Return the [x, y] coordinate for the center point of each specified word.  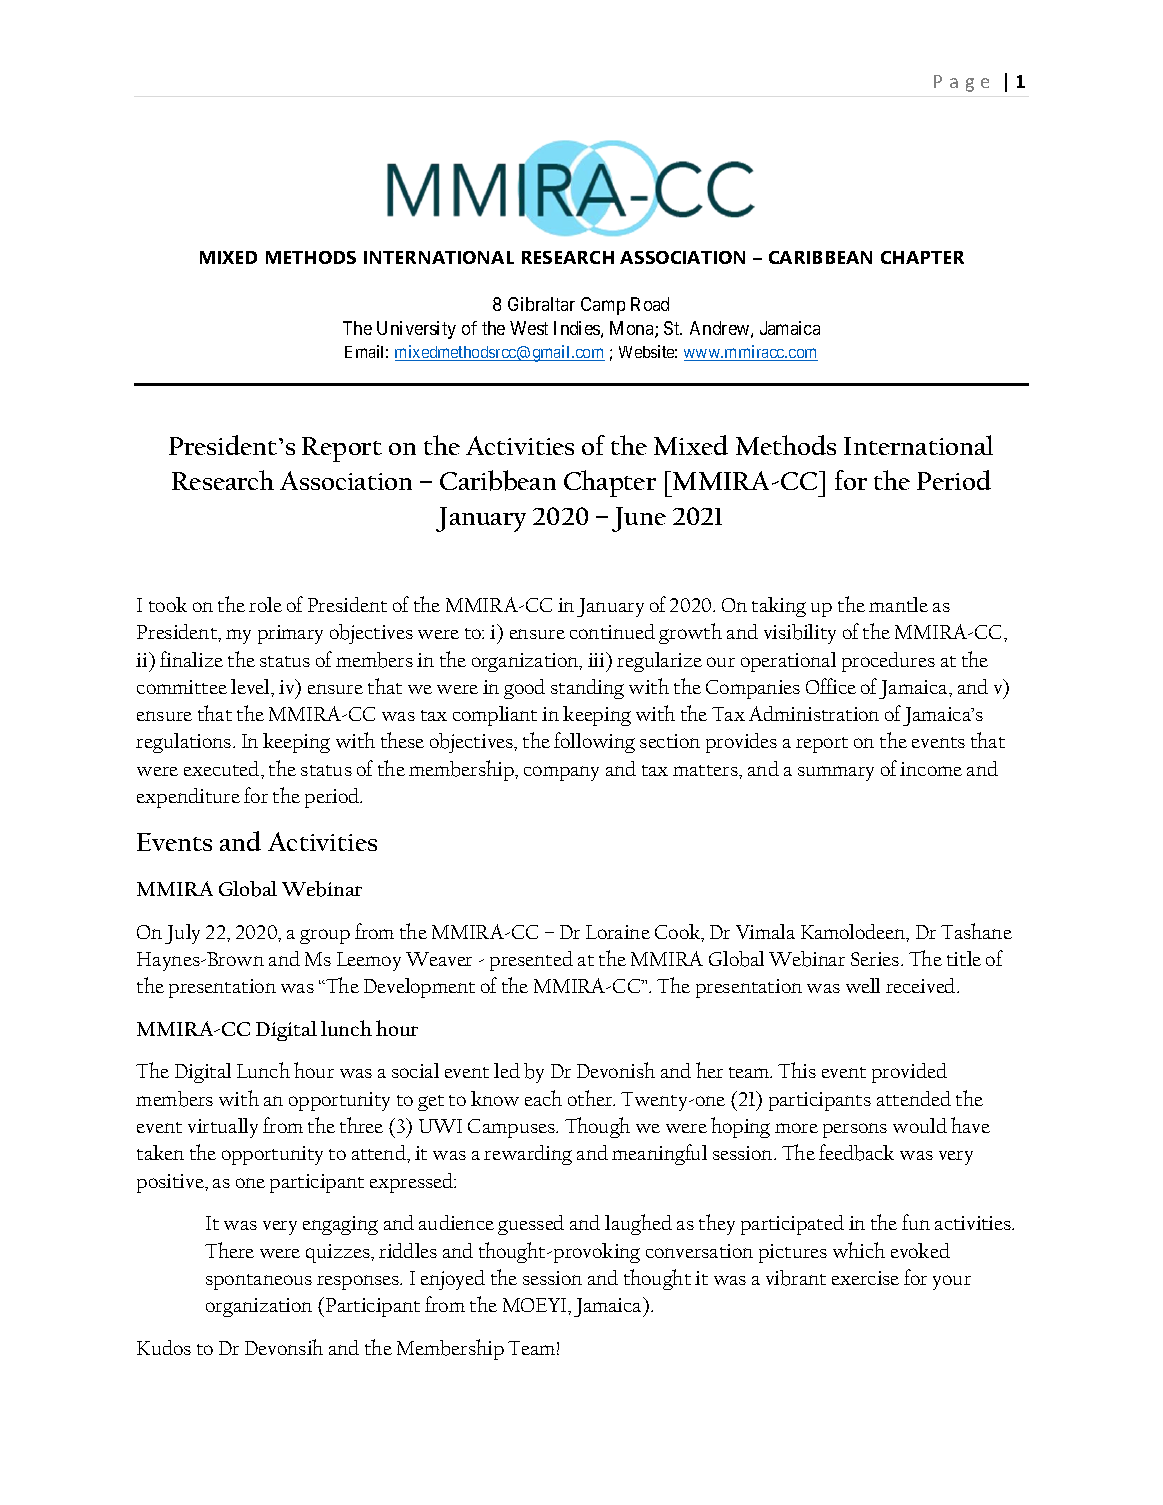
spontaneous [259, 1282]
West [529, 328]
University [416, 330]
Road [650, 304]
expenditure [188, 798]
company [561, 773]
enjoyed [453, 1280]
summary [836, 773]
